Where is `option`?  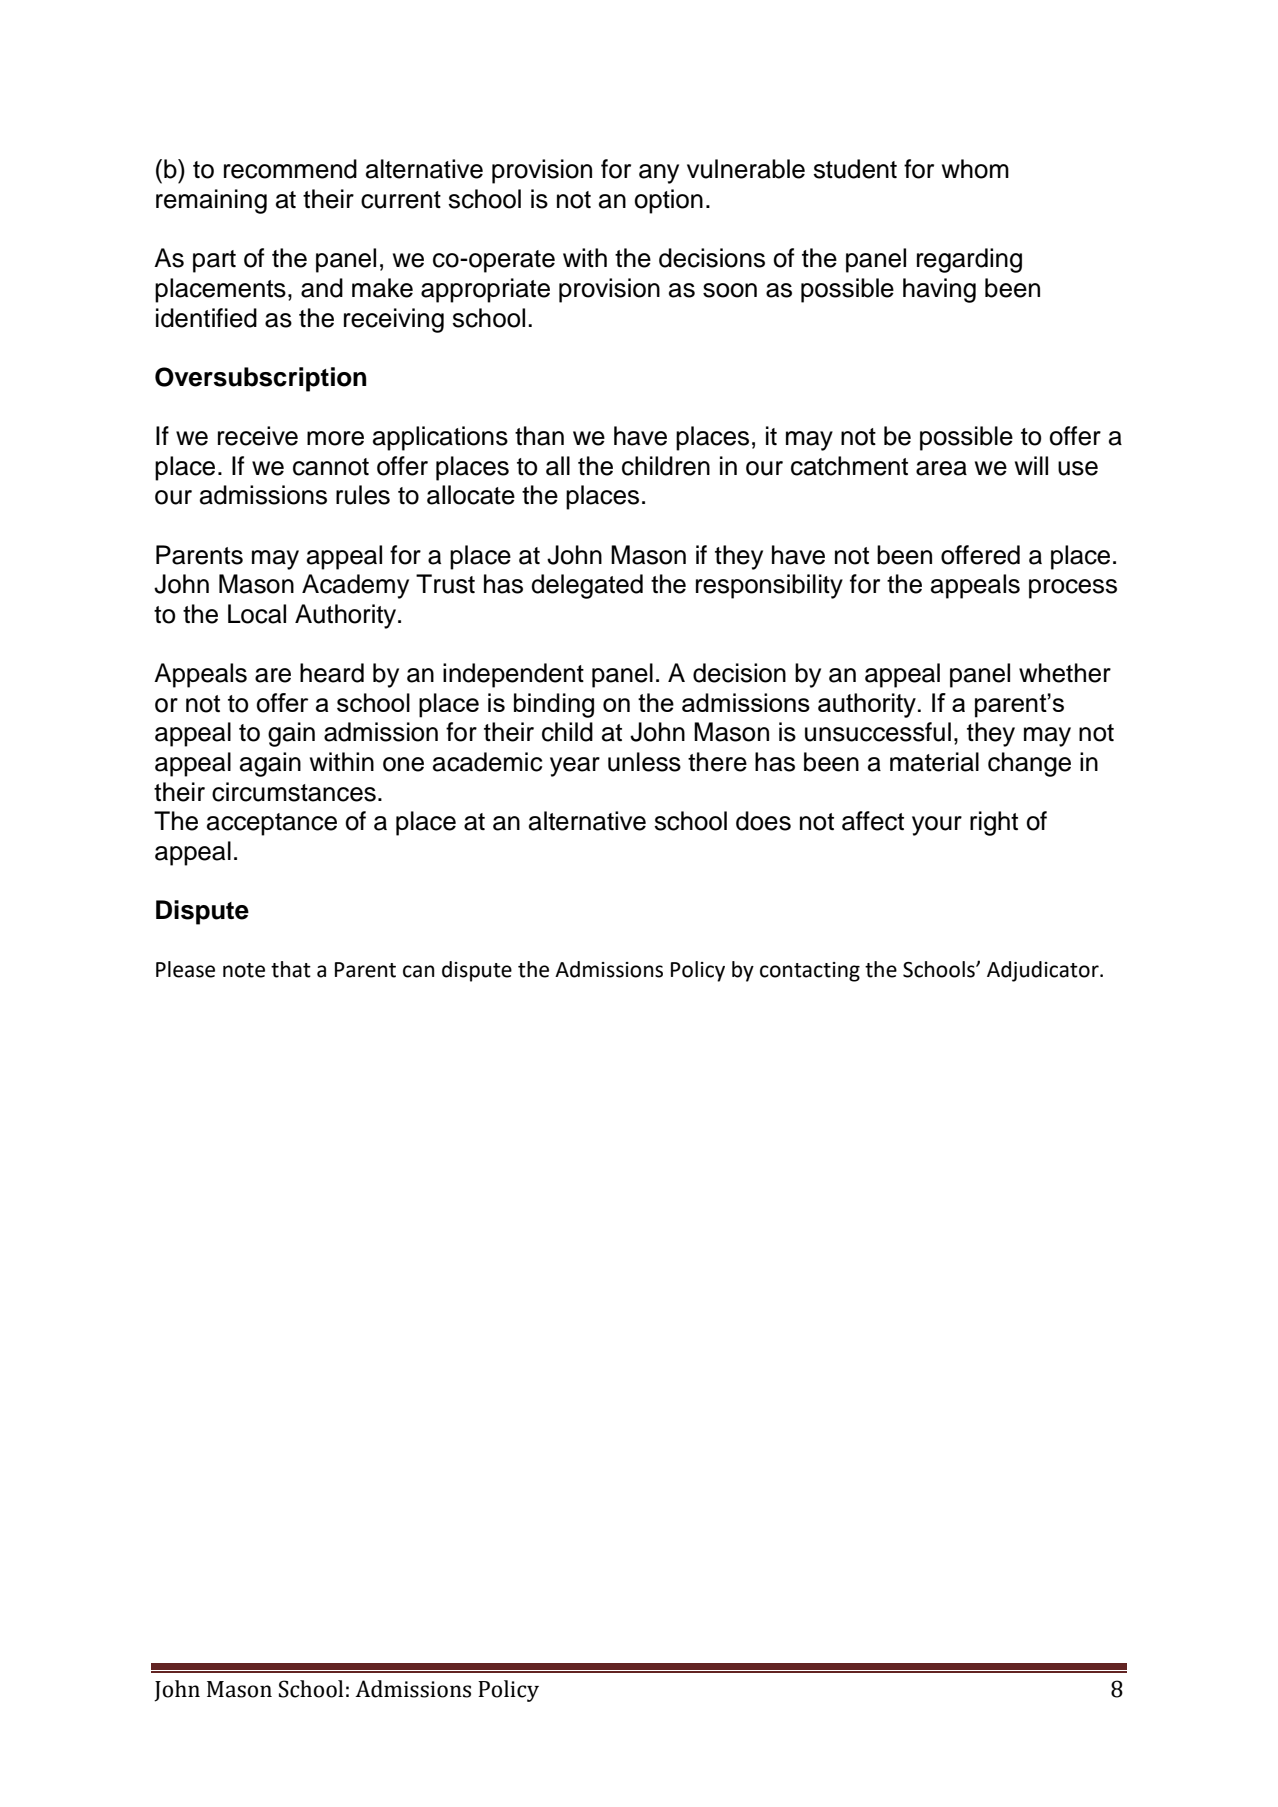 option is located at coordinates (668, 201).
